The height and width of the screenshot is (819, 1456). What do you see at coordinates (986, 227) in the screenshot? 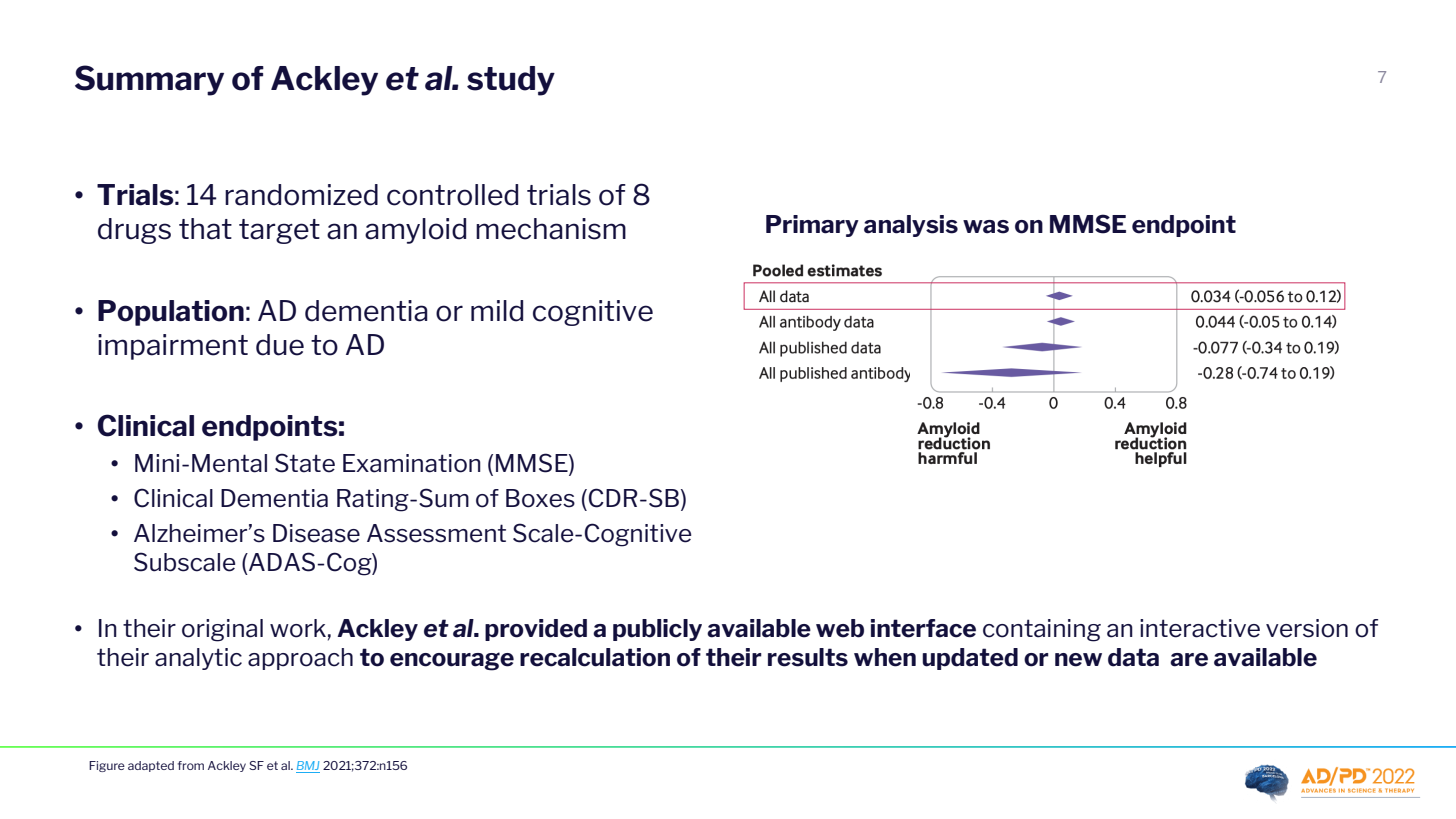
I see `was` at bounding box center [986, 227].
